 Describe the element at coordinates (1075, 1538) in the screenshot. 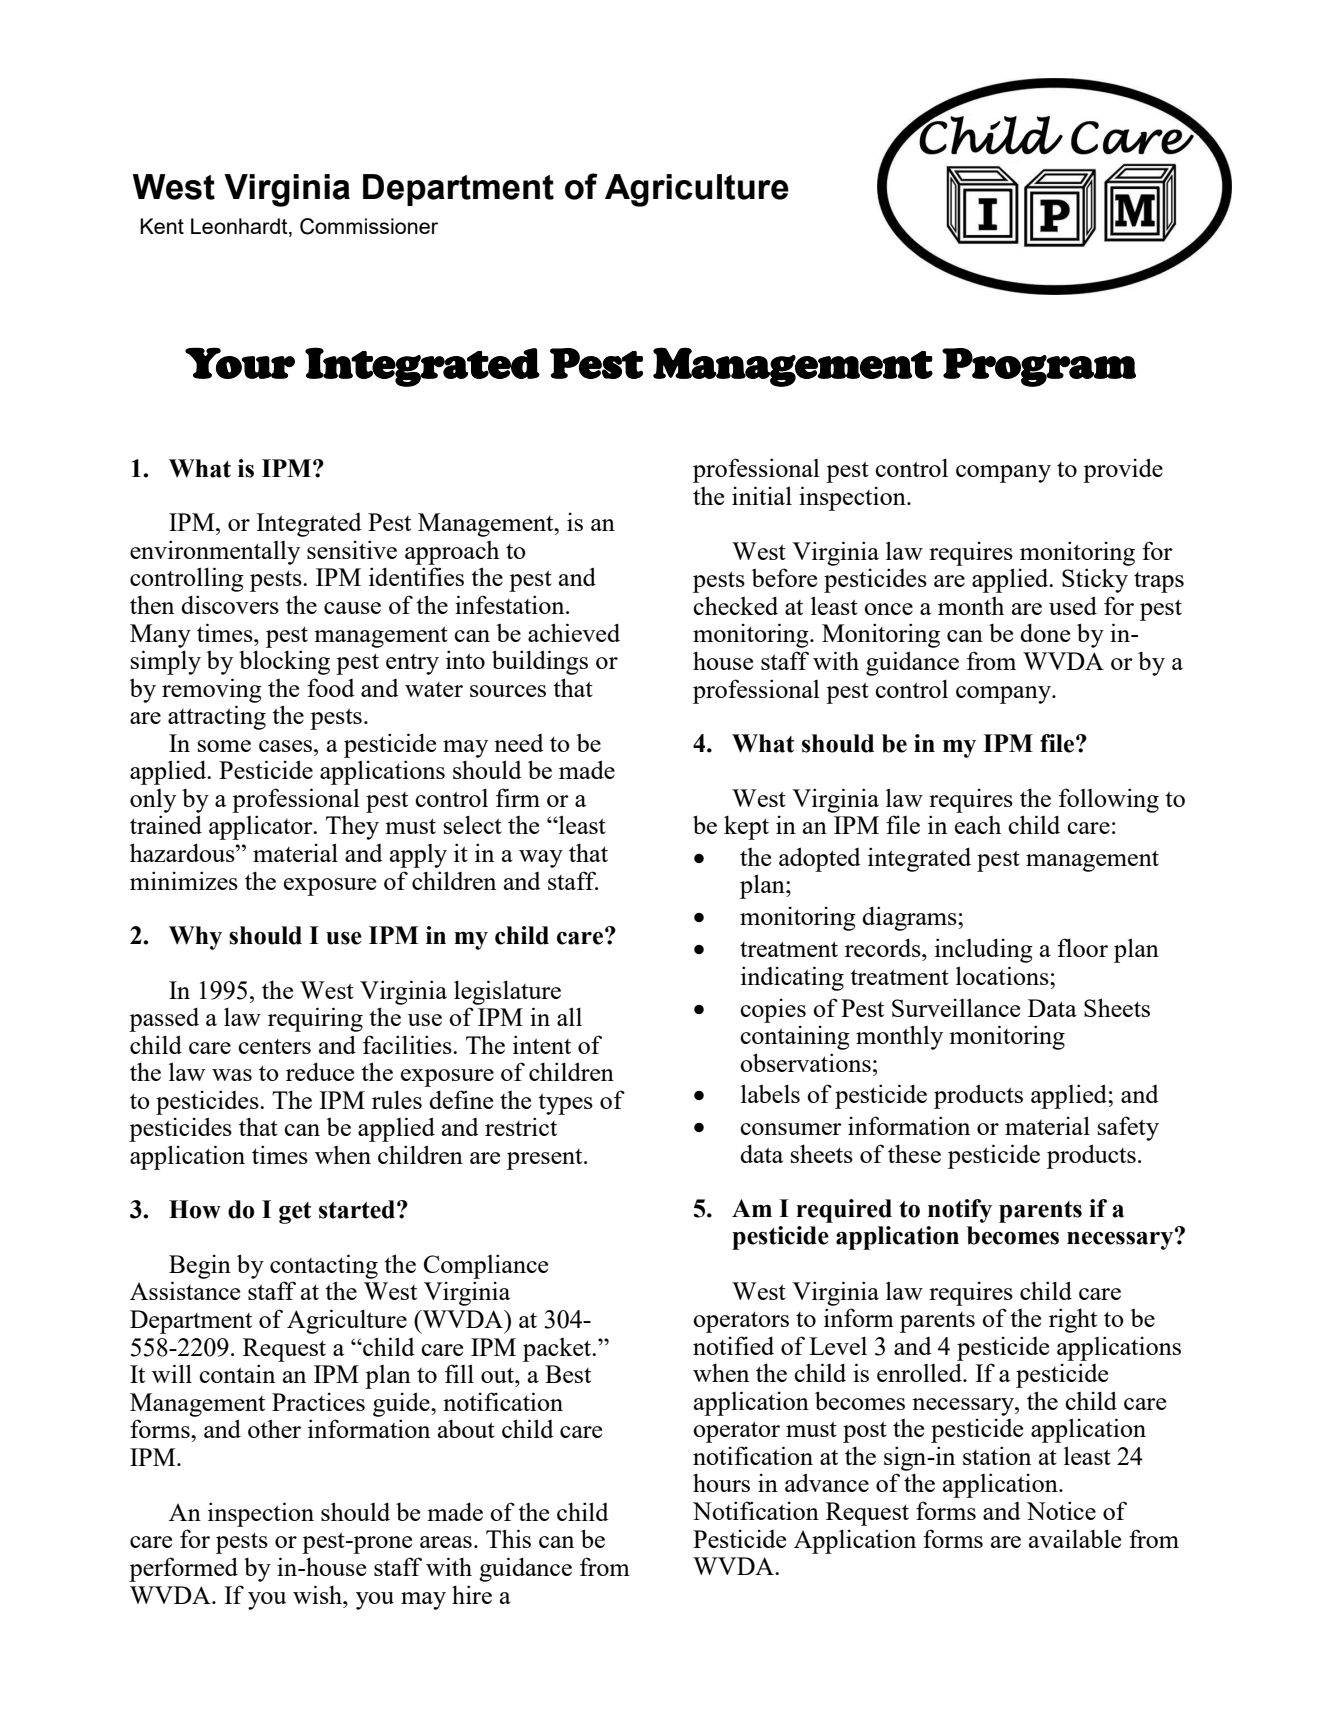

I see `available` at that location.
